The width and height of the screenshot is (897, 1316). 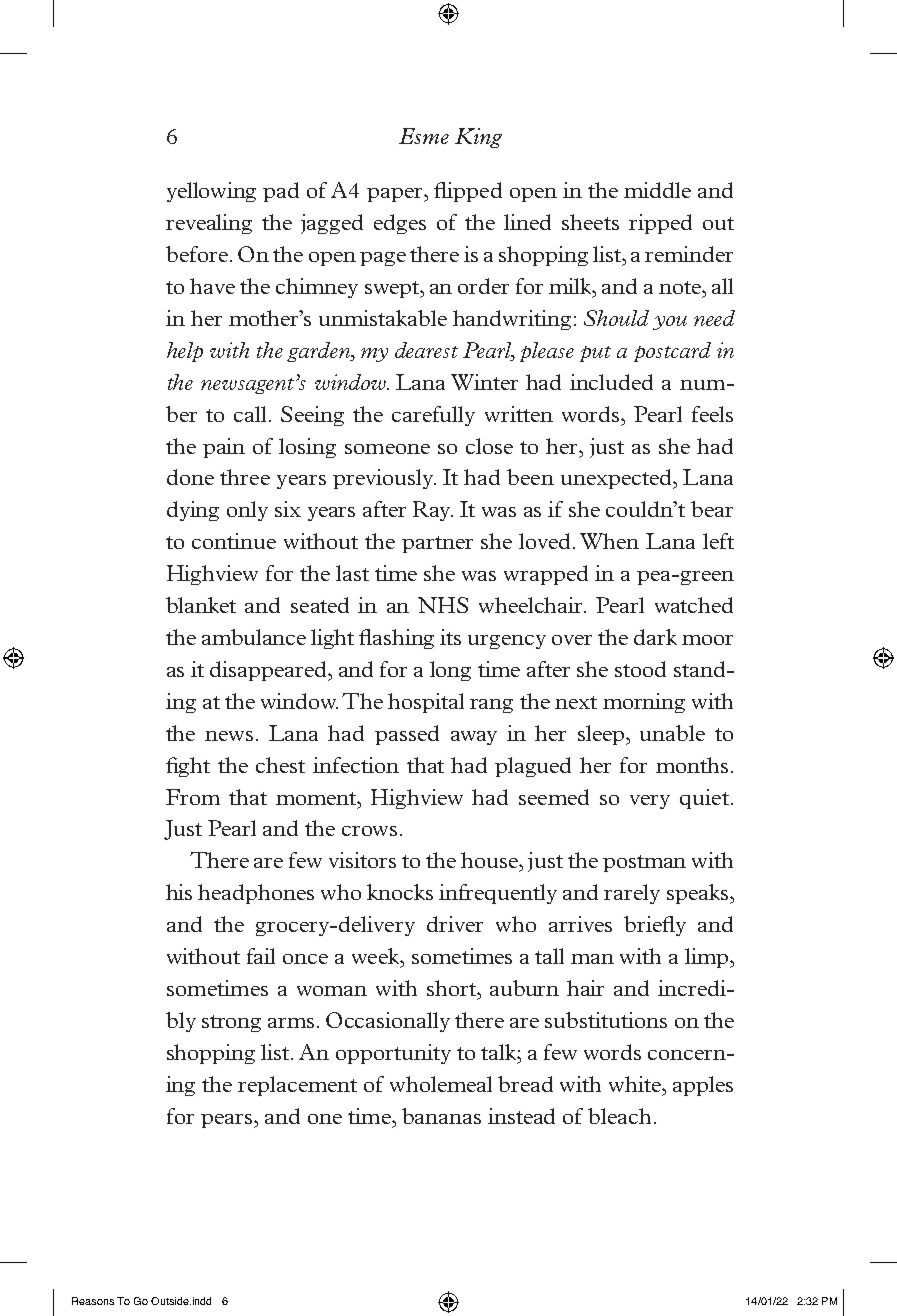 What do you see at coordinates (396, 195) in the screenshot?
I see `paper` at bounding box center [396, 195].
